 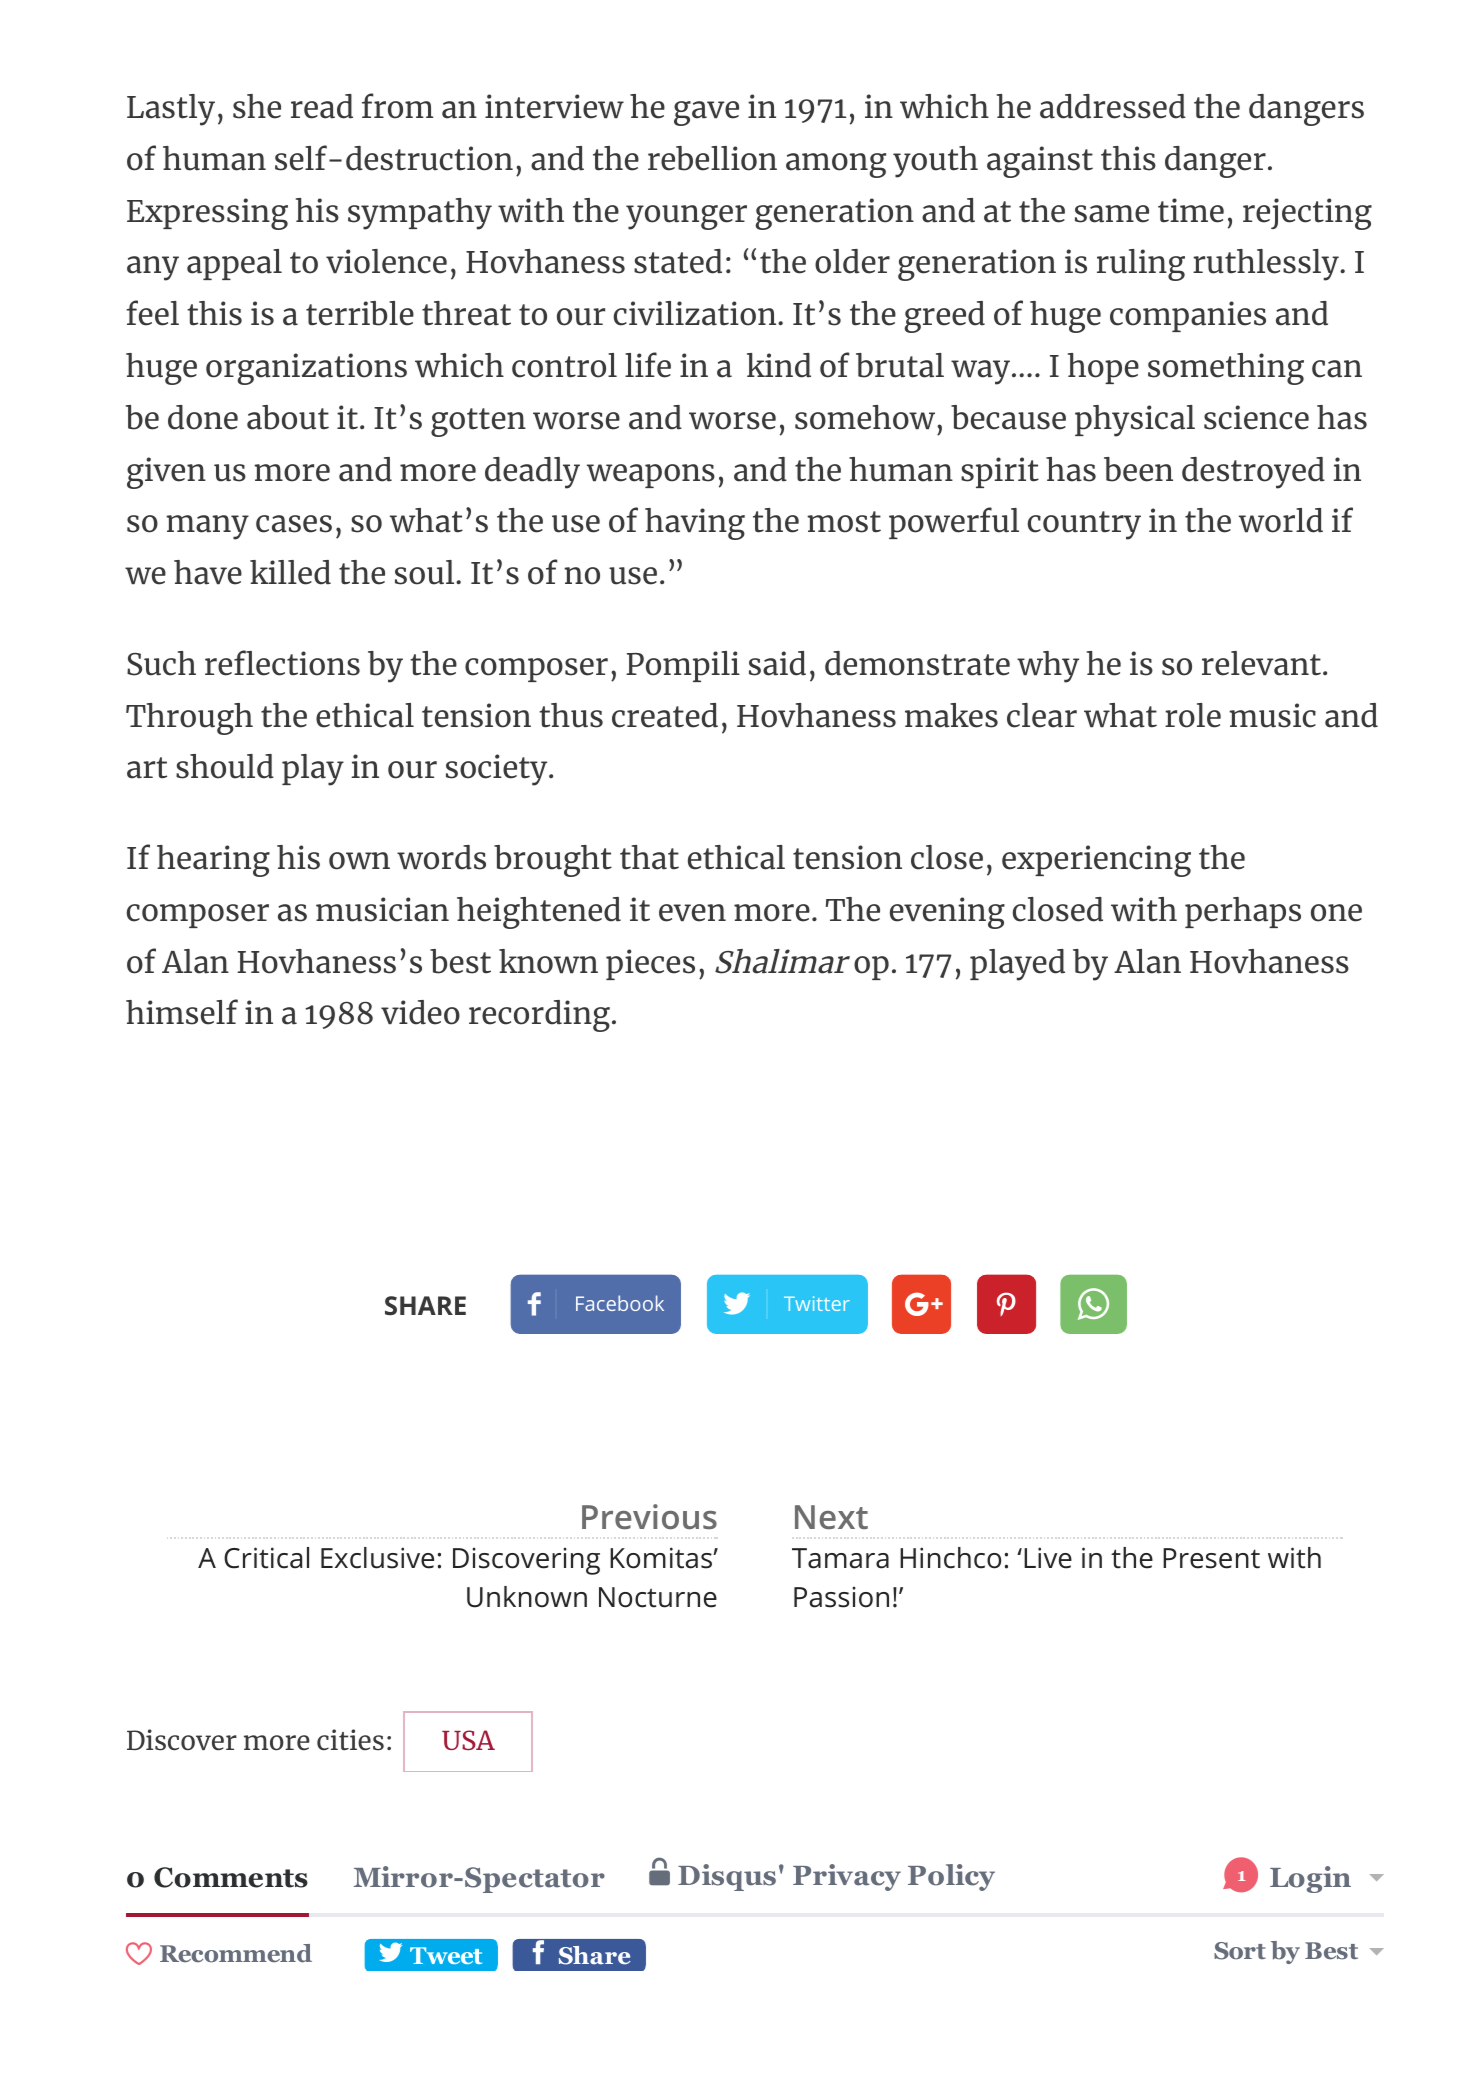 What do you see at coordinates (231, 1877) in the document?
I see `Comments` at bounding box center [231, 1877].
